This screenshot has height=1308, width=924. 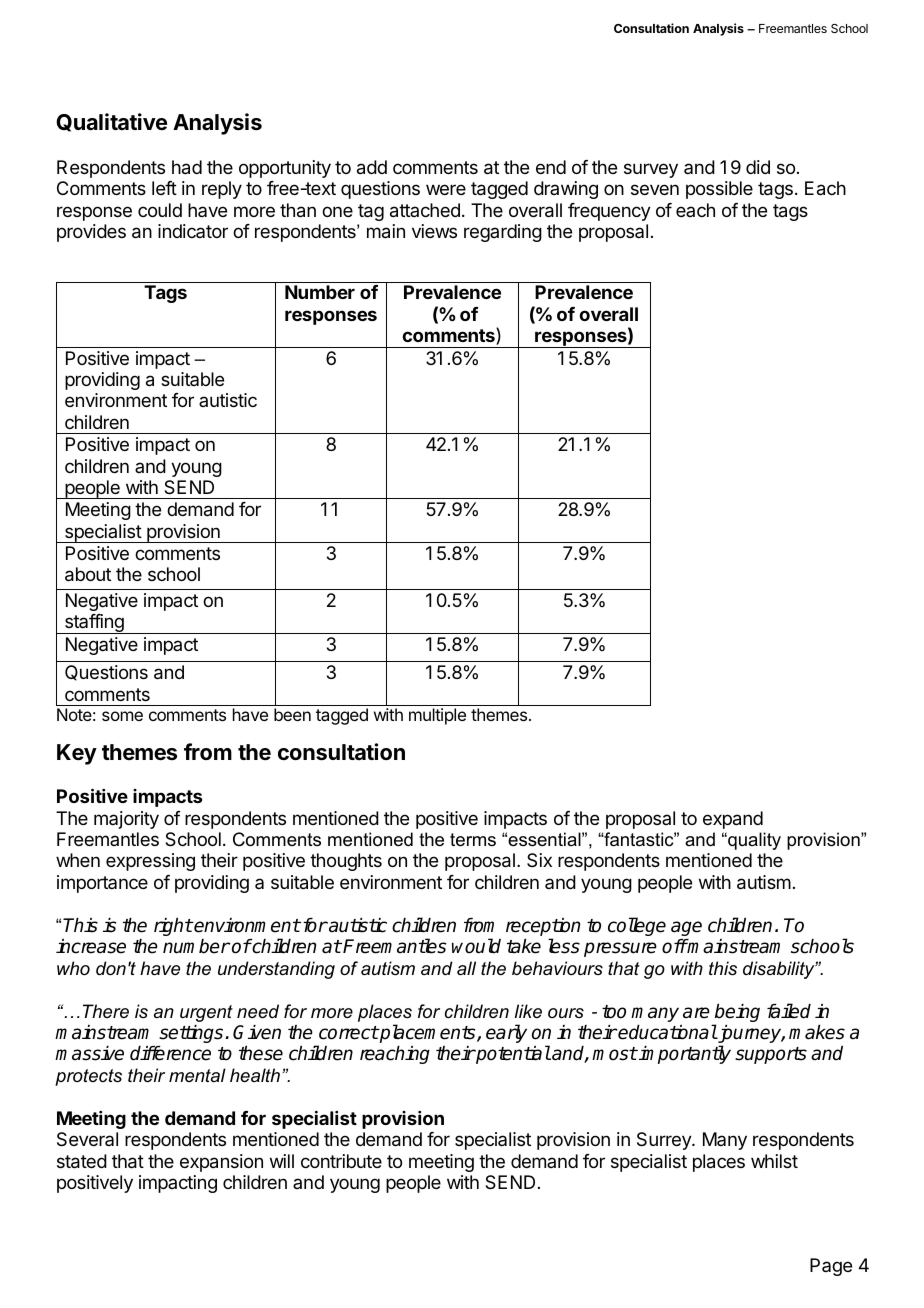 What do you see at coordinates (221, 1163) in the screenshot?
I see `expansion` at bounding box center [221, 1163].
